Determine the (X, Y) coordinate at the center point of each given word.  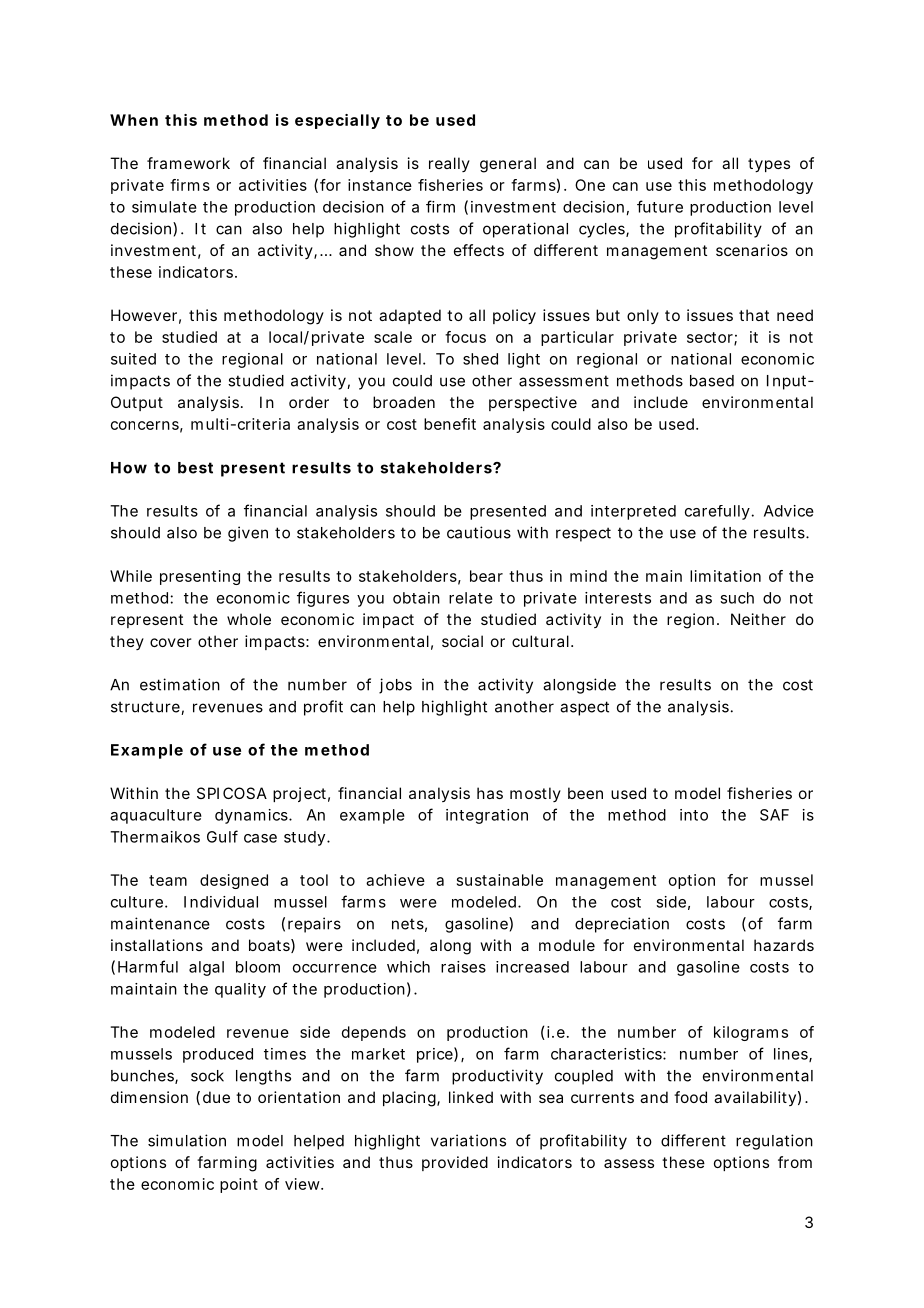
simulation (187, 1140)
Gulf (222, 836)
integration (487, 816)
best (195, 468)
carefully (717, 512)
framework (188, 163)
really (449, 164)
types (769, 165)
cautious (479, 532)
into (694, 815)
